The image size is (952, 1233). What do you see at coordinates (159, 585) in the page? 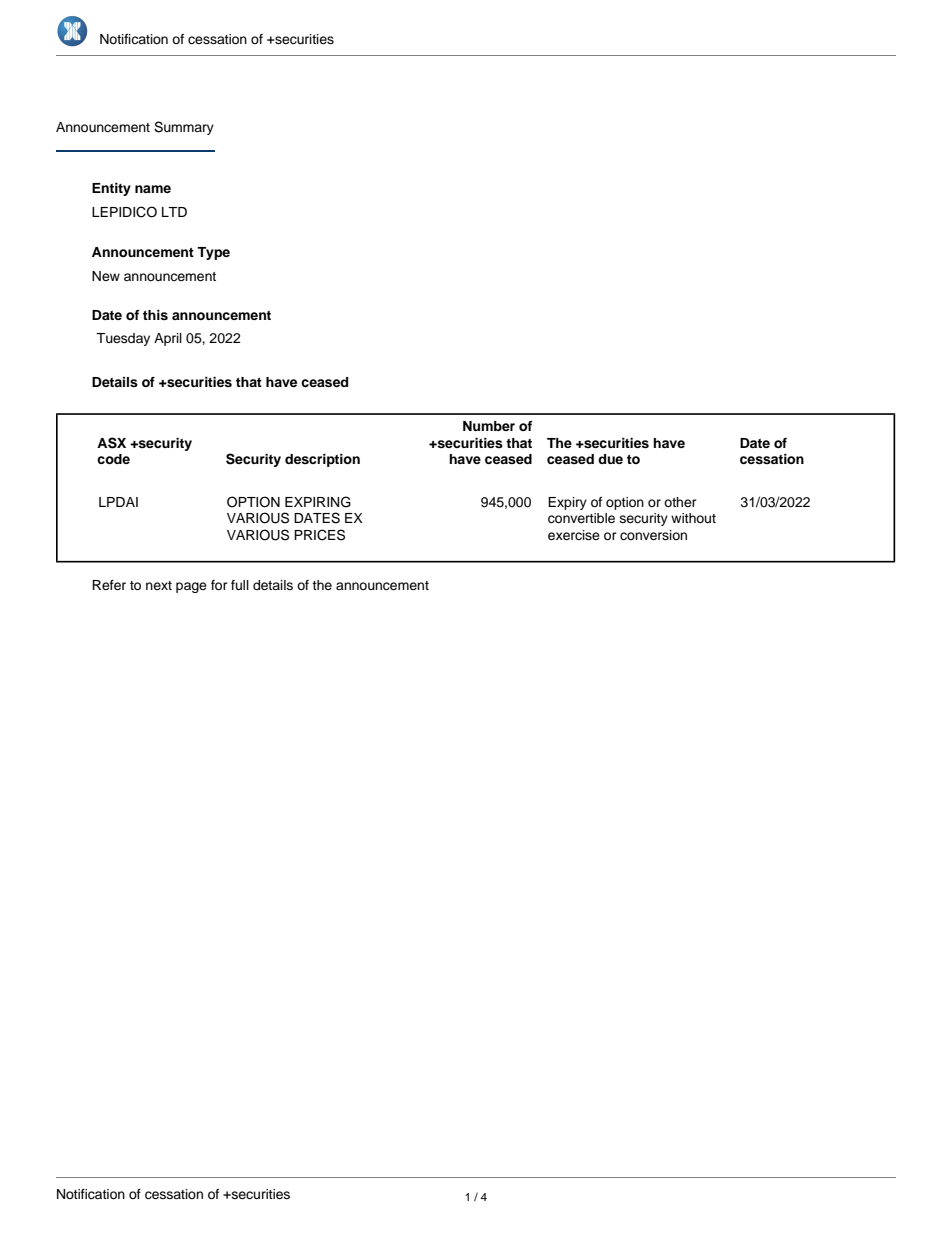
I see `next` at bounding box center [159, 585].
